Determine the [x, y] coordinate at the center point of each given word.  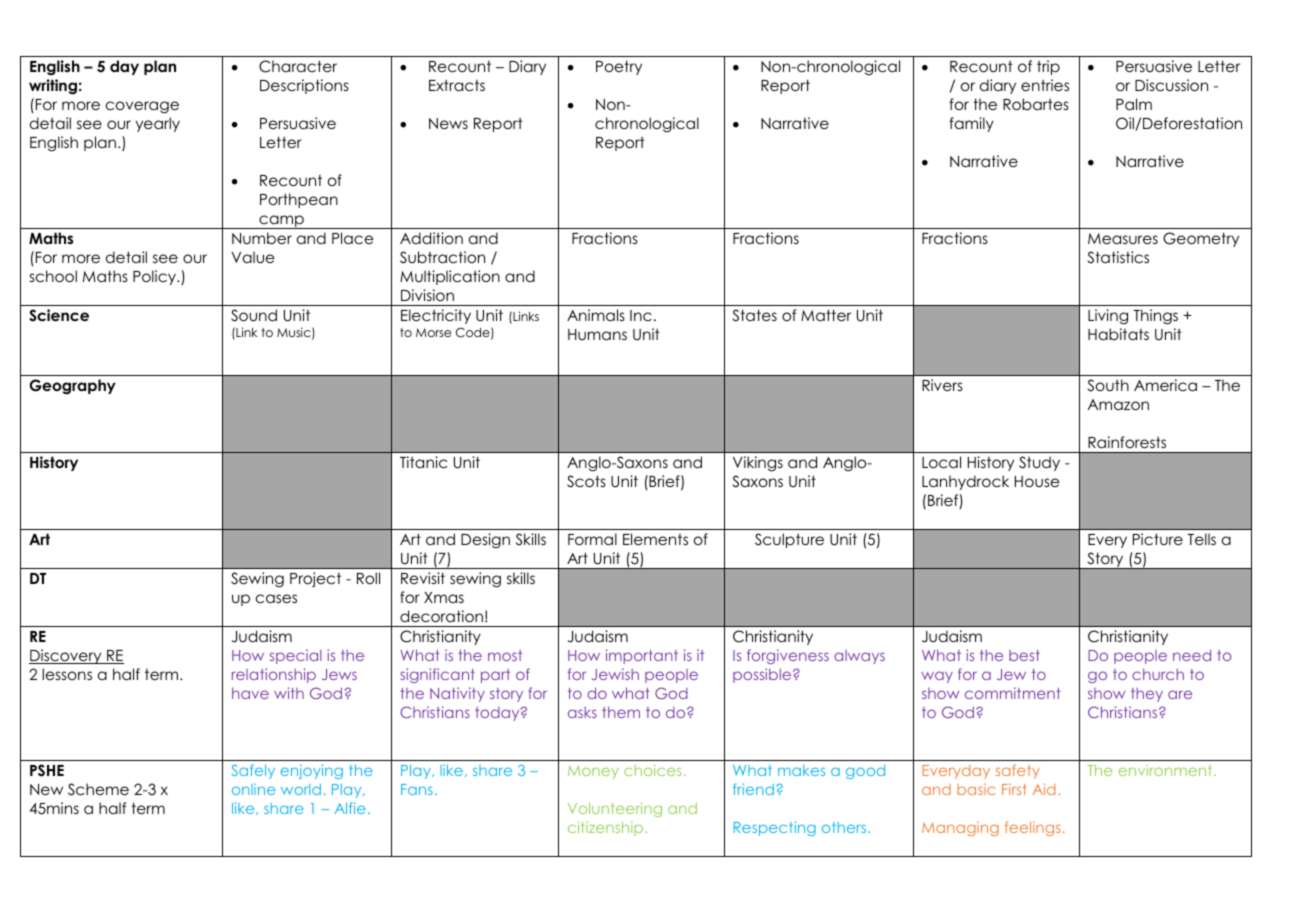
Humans [597, 334]
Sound [254, 315]
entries [1045, 85]
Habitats [1118, 334]
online [254, 789]
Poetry [619, 67]
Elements [655, 539]
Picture [1158, 539]
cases [276, 598]
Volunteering [615, 809]
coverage [142, 107]
